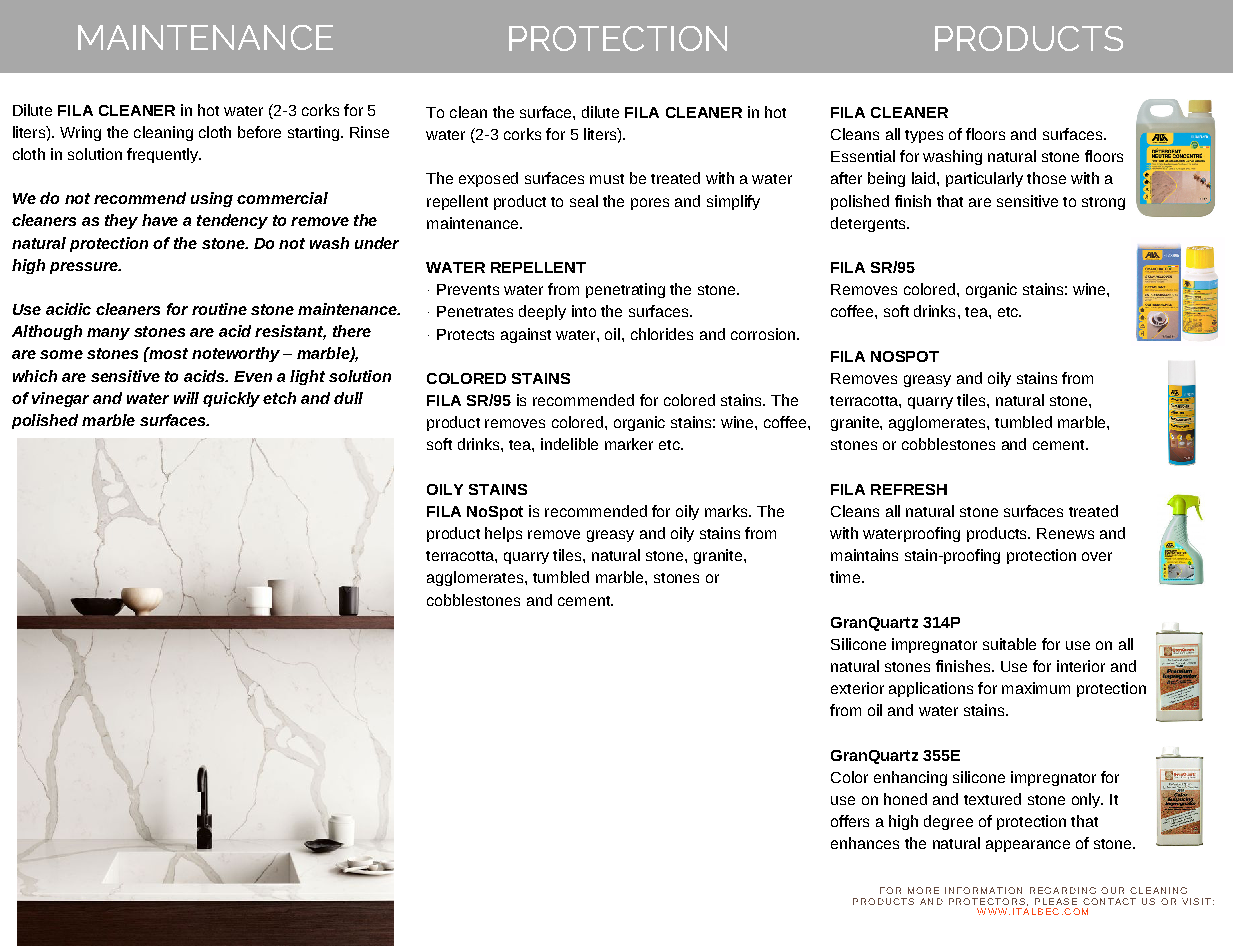  Describe the element at coordinates (503, 534) in the image. I see `helps` at that location.
